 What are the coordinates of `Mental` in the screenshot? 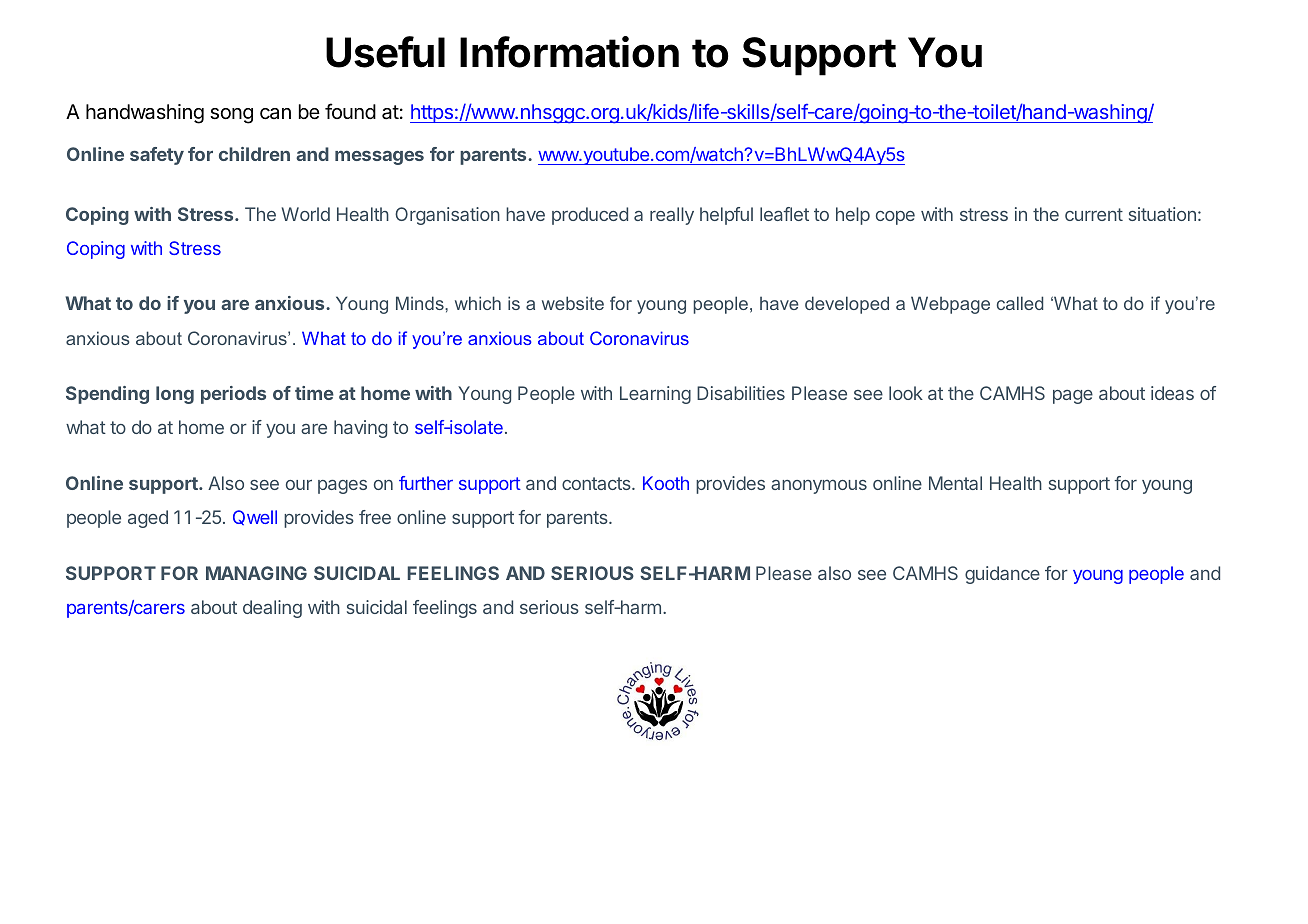 It's located at (955, 483).
